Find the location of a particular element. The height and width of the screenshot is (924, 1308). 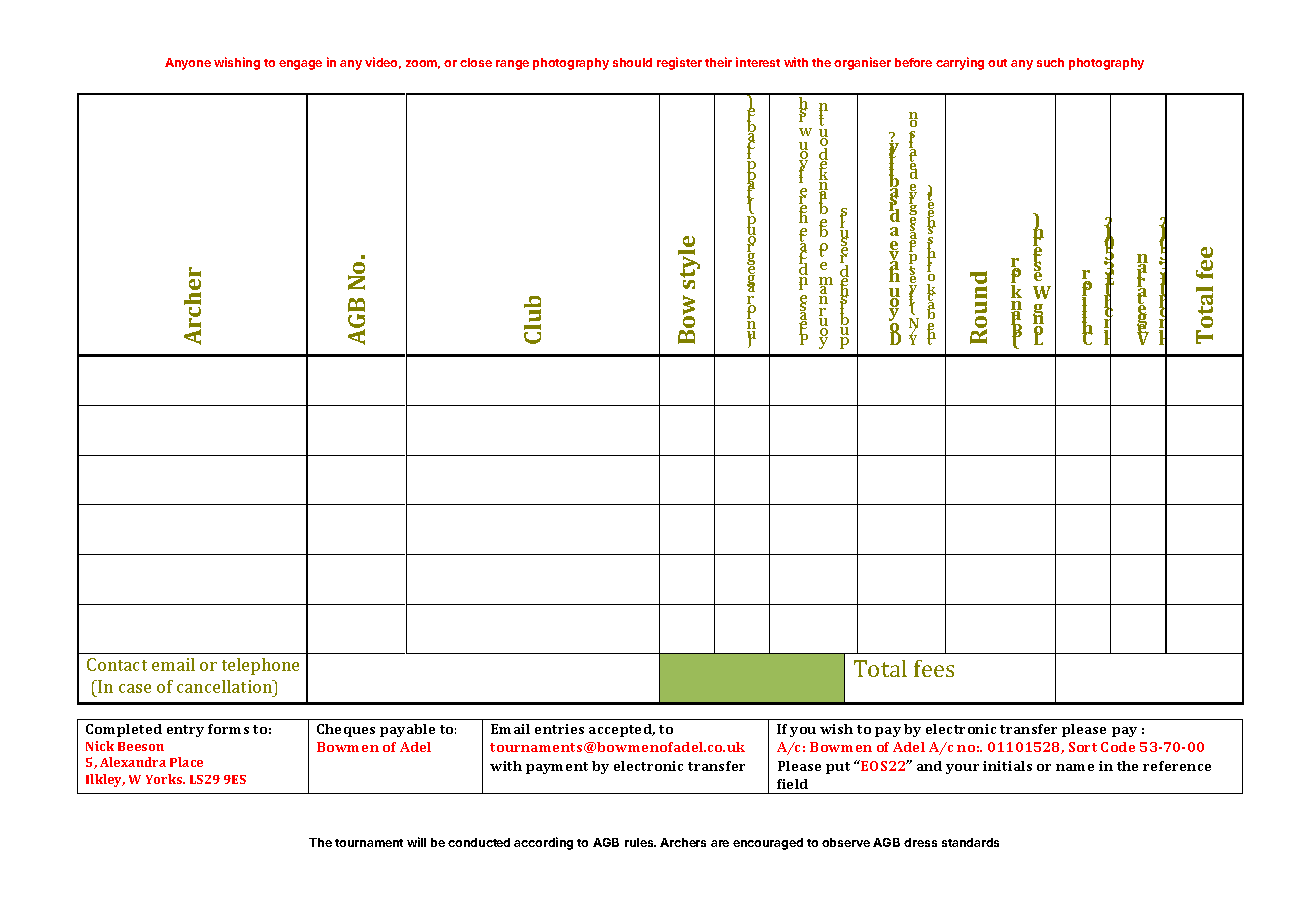

Sort is located at coordinates (1083, 747).
